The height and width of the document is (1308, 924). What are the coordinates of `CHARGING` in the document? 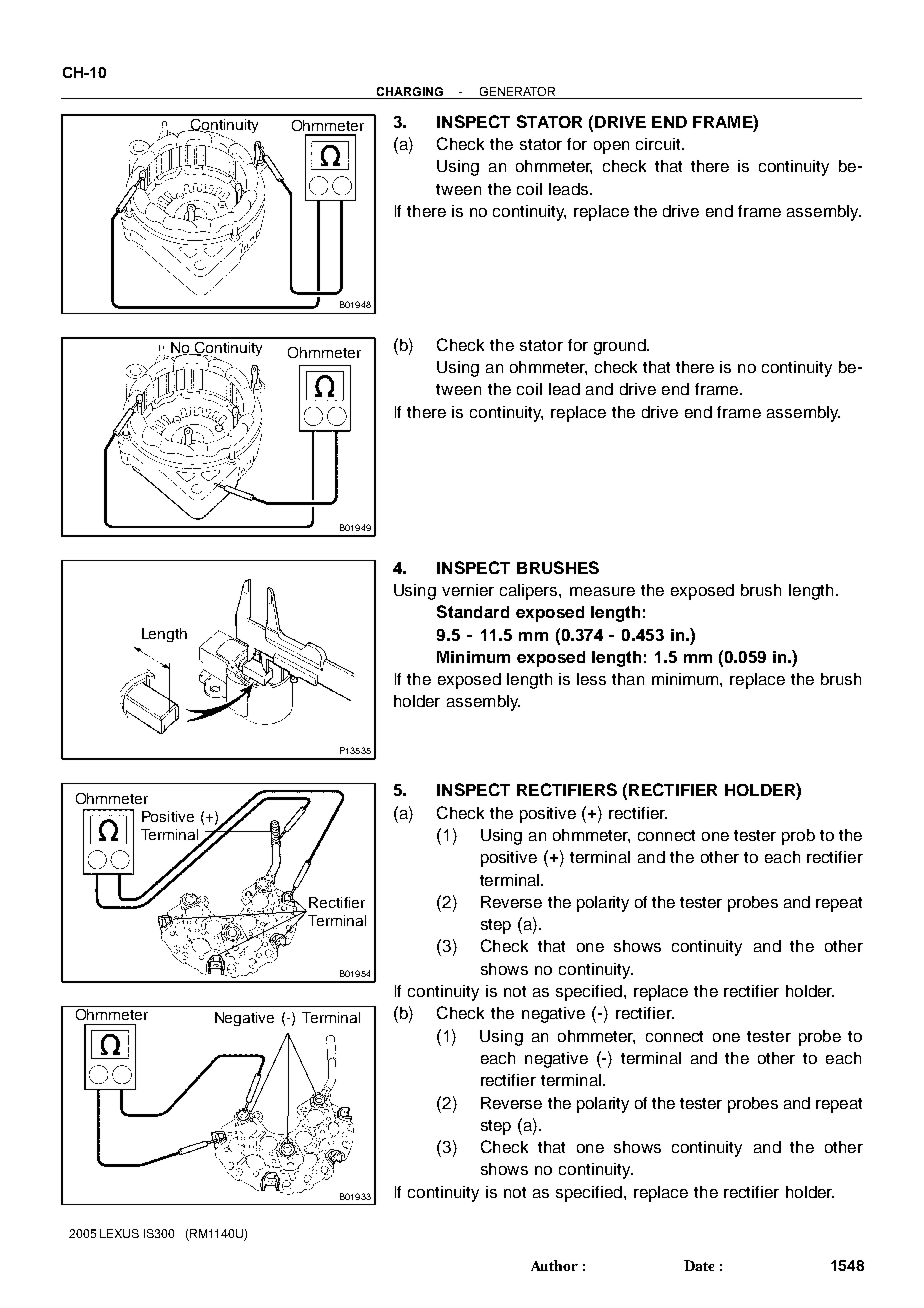 It's located at (410, 91).
